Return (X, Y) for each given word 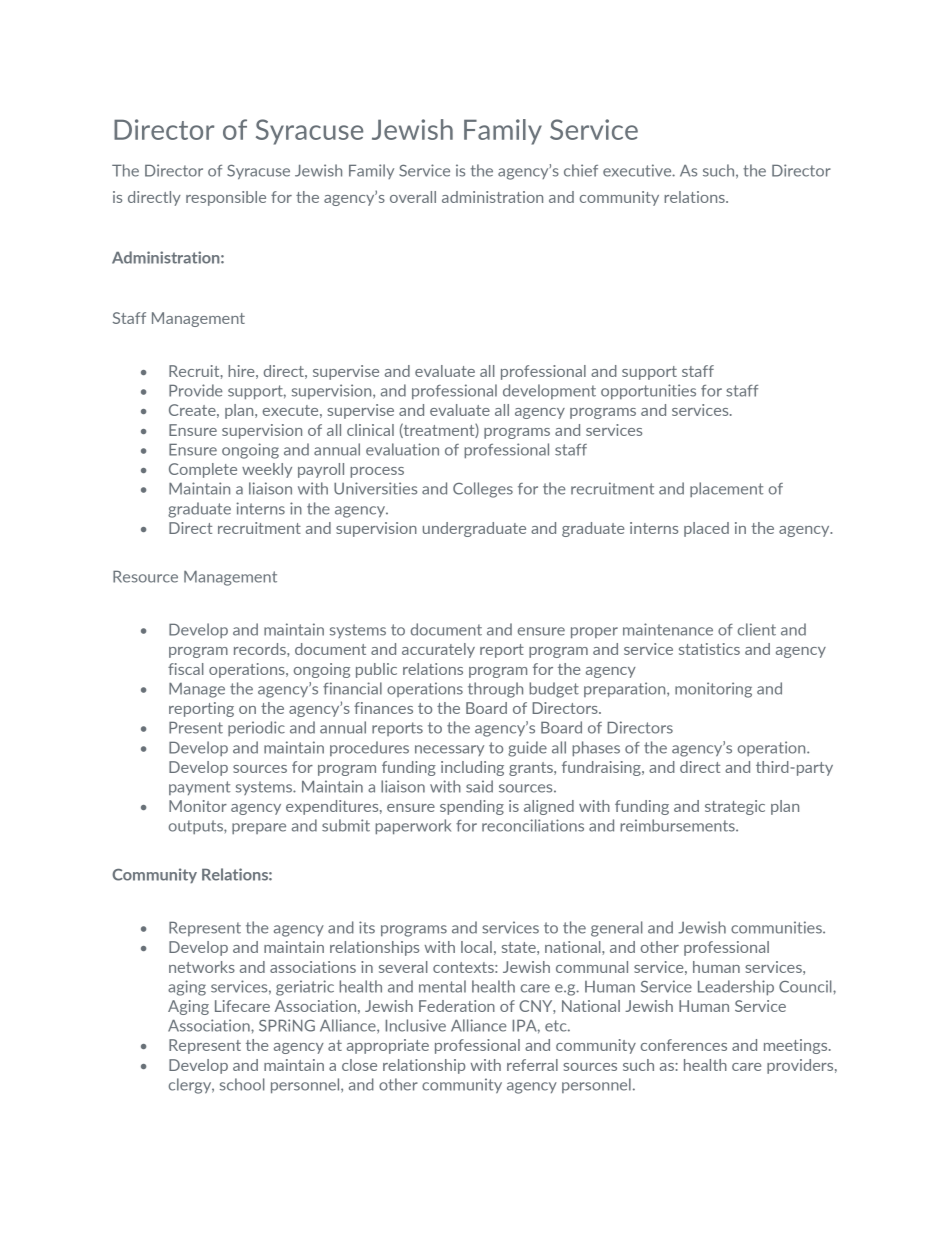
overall (413, 197)
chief (581, 170)
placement (726, 489)
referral (532, 1065)
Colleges (483, 490)
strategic (735, 807)
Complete (203, 470)
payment (199, 788)
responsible (226, 198)
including (472, 768)
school (242, 1084)
